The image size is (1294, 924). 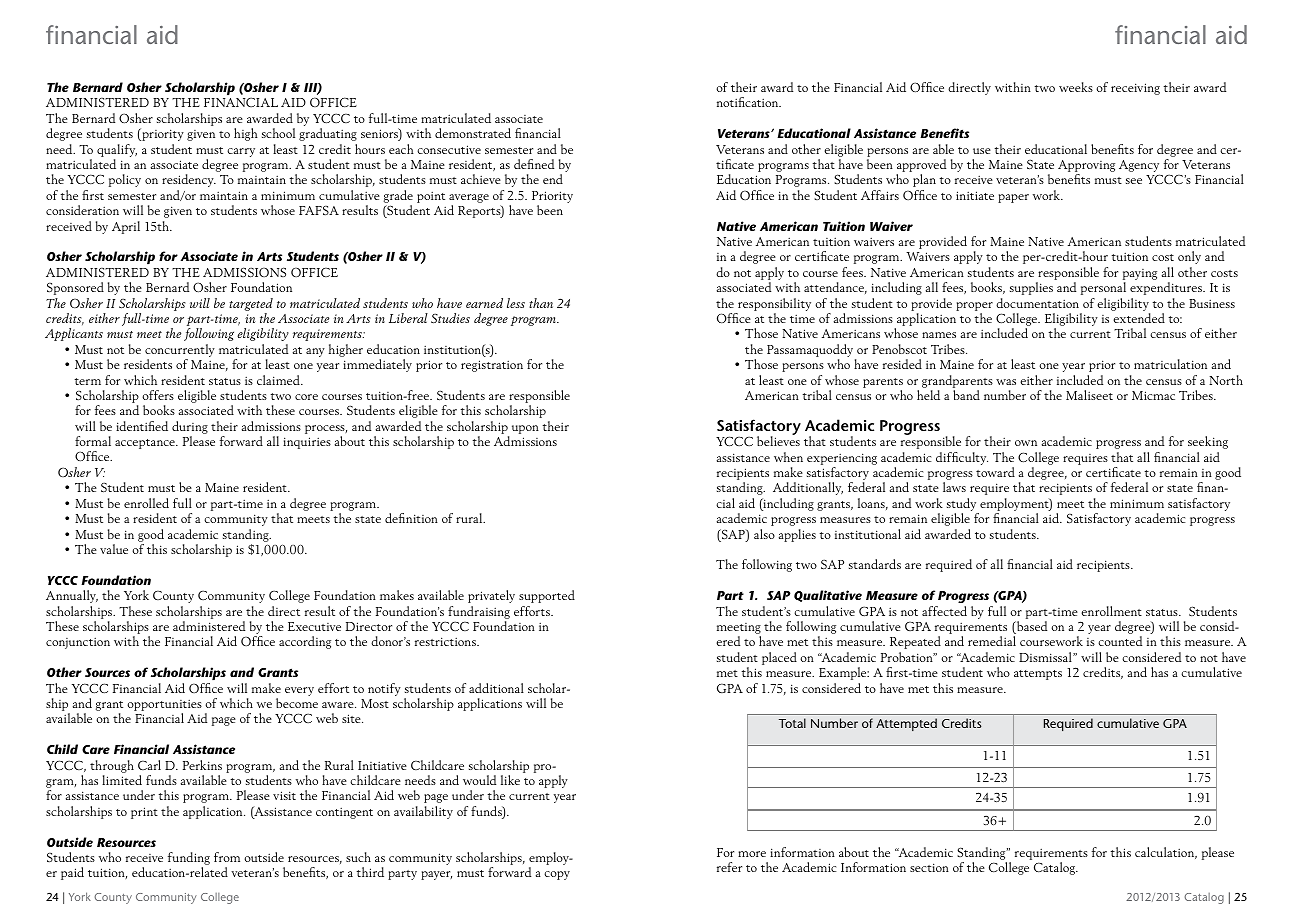 I want to click on calculation, so click(x=1166, y=853).
